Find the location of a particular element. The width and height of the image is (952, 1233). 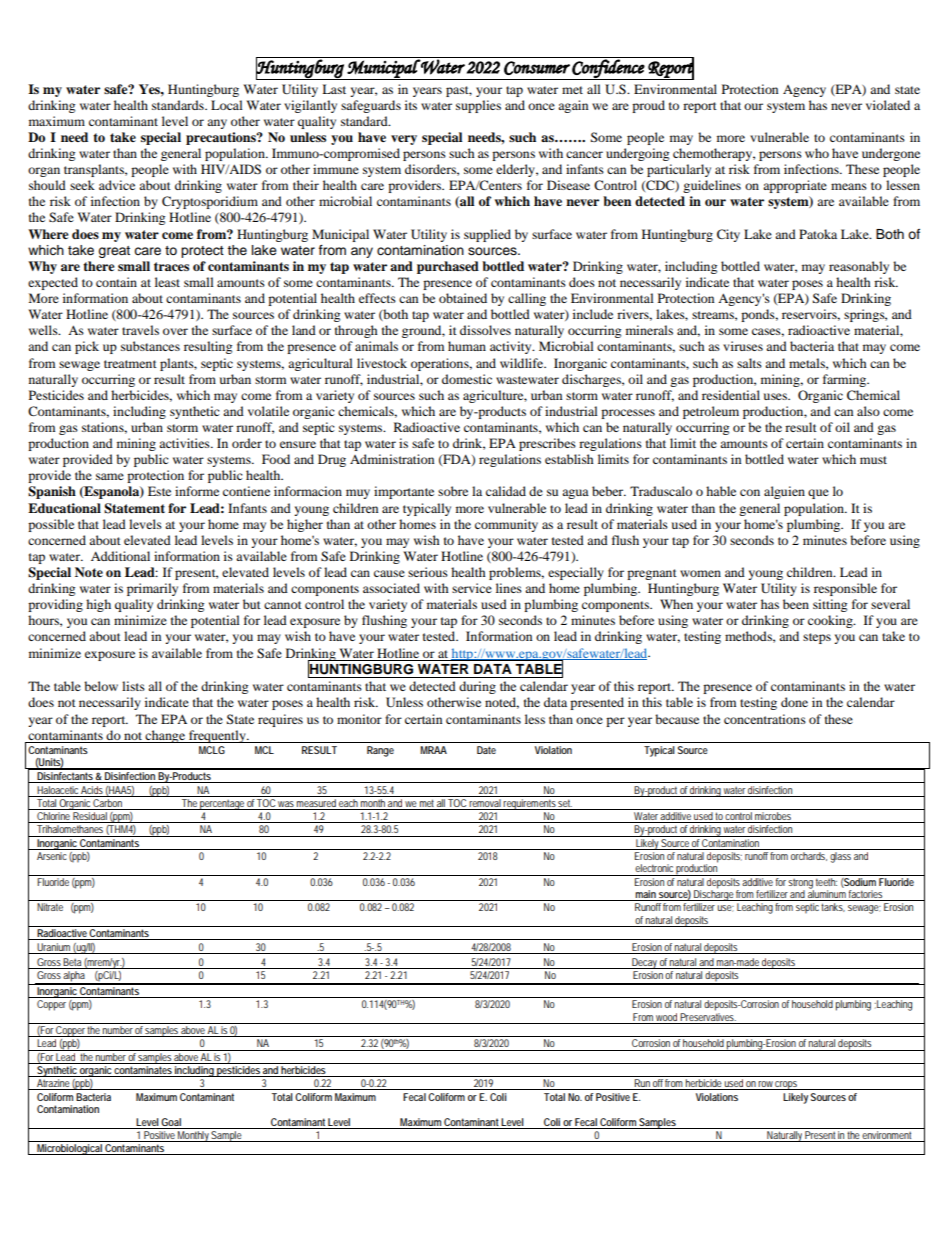

who is located at coordinates (817, 153).
